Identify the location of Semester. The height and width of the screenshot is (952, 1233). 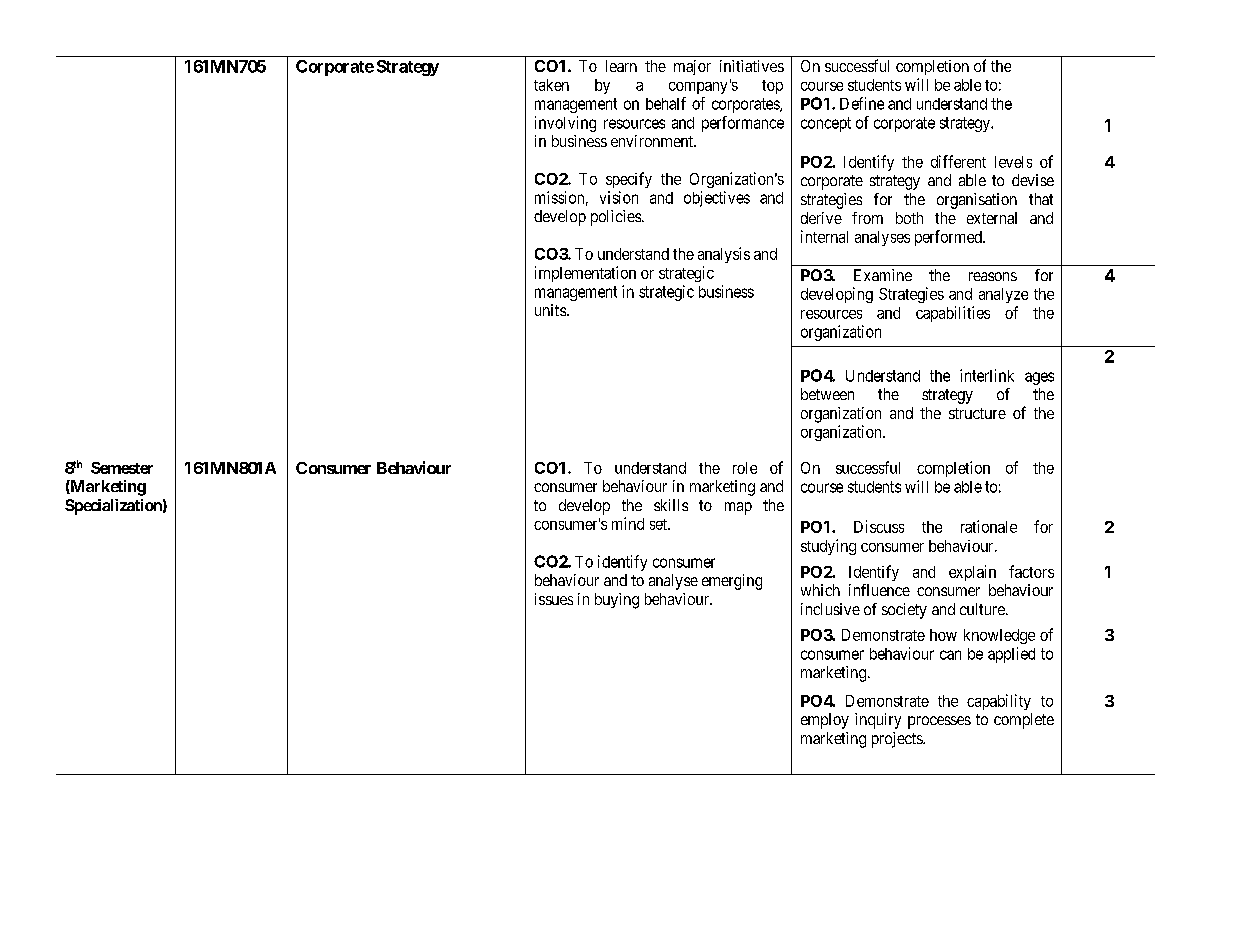
(122, 468).
